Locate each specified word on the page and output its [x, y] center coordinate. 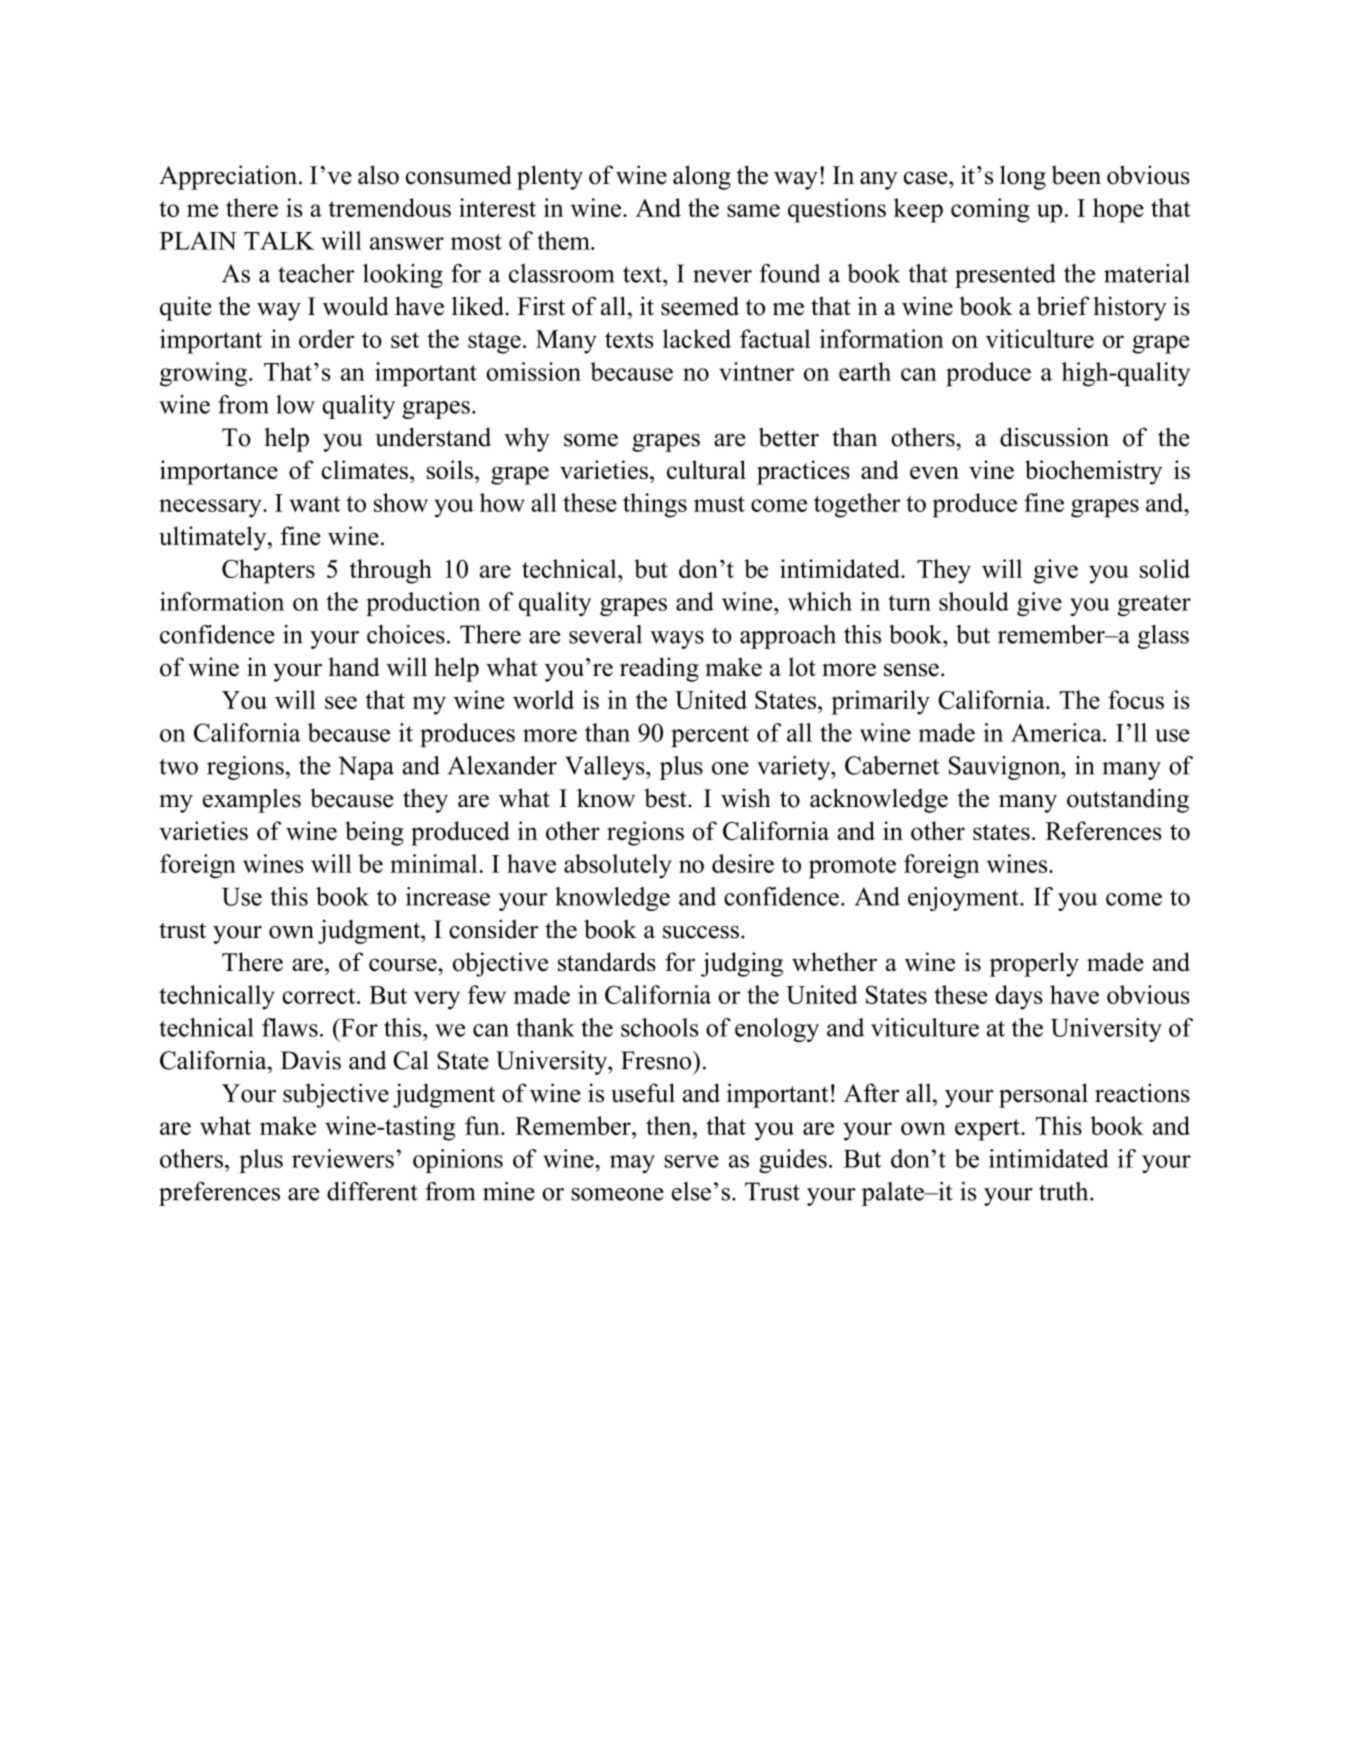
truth [1065, 1191]
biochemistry [1093, 472]
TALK [279, 240]
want [315, 504]
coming [990, 210]
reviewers [343, 1158]
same [753, 210]
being [374, 833]
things [655, 505]
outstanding [1128, 800]
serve [691, 1161]
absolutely [618, 866]
